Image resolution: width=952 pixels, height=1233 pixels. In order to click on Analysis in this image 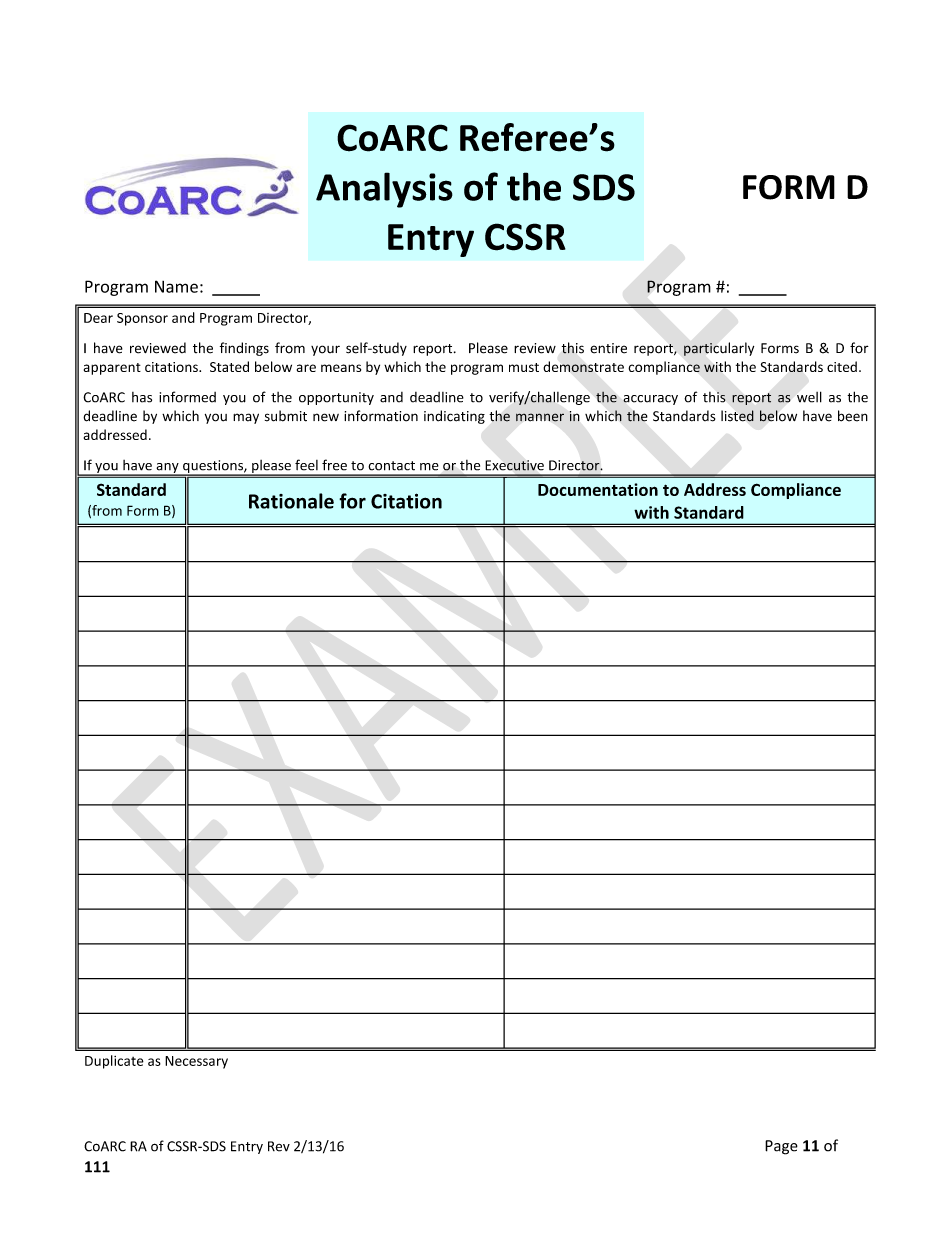, I will do `click(384, 190)`.
